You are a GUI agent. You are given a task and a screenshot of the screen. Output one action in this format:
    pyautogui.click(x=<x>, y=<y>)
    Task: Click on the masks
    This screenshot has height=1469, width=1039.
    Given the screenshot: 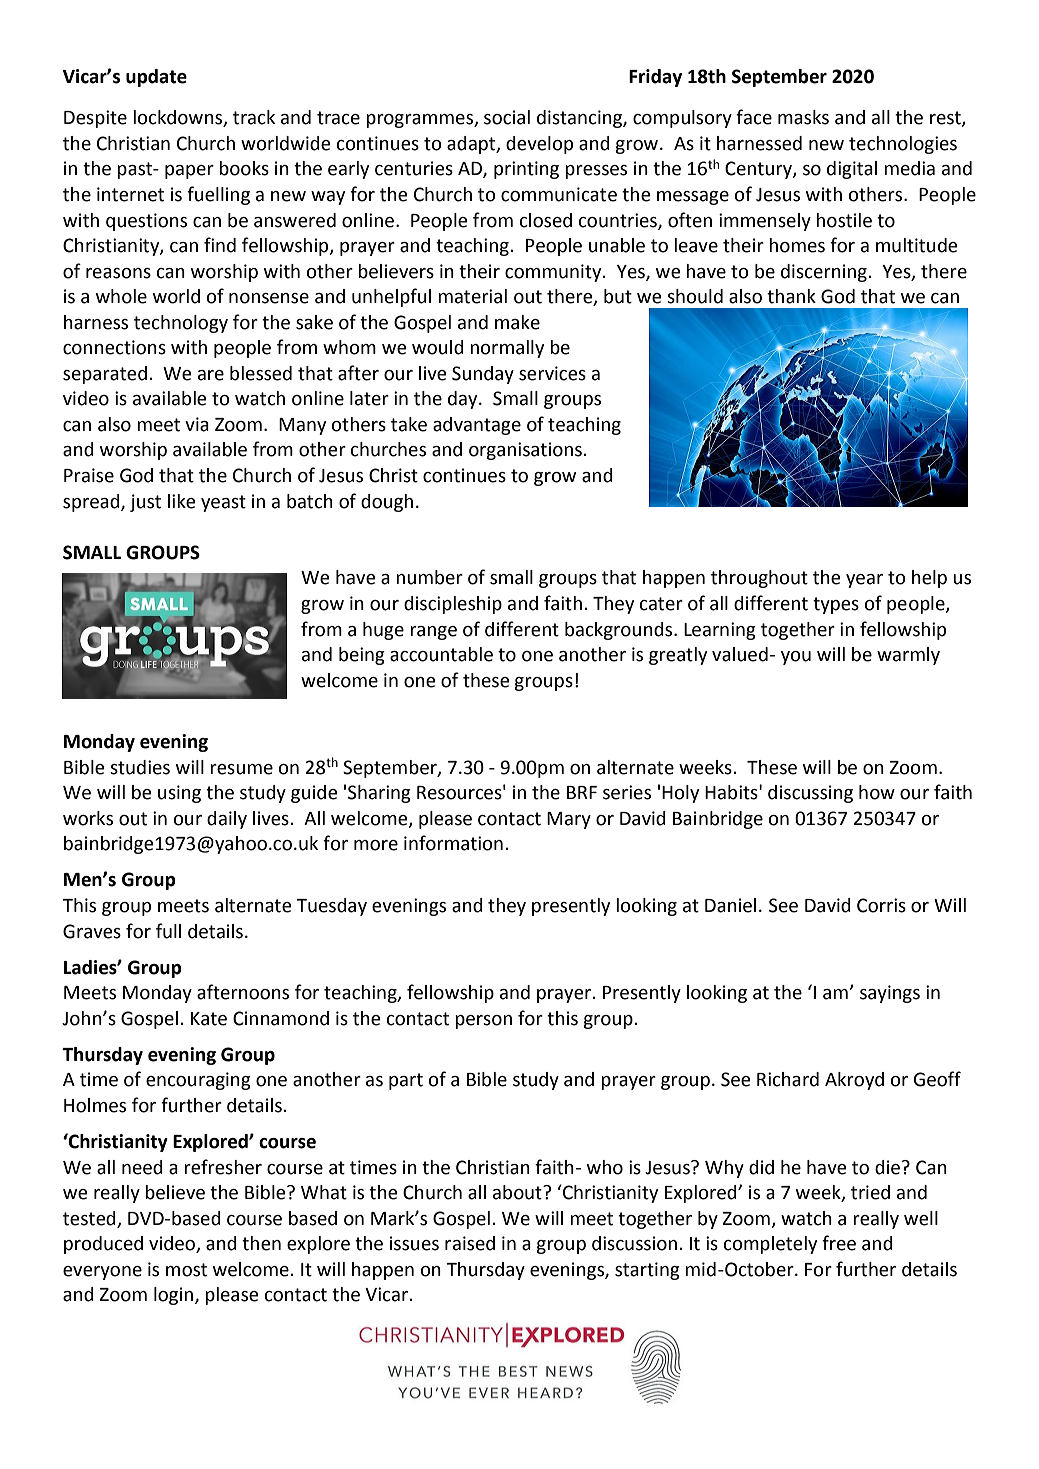 What is the action you would take?
    pyautogui.click(x=803, y=117)
